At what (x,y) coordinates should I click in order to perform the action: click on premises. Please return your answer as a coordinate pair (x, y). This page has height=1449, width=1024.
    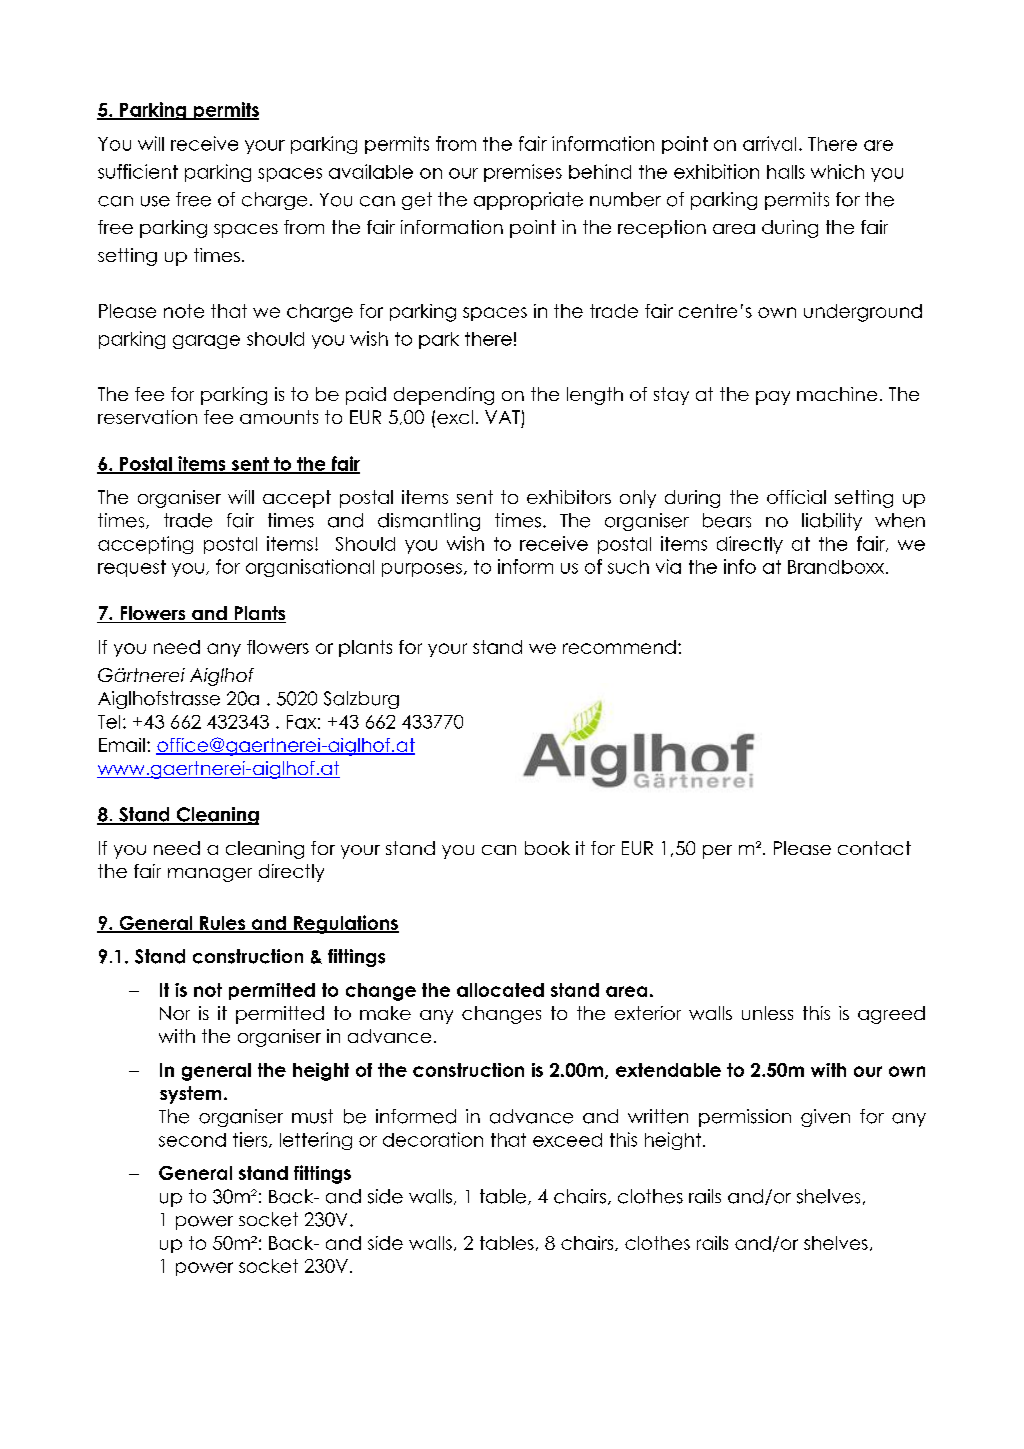
    Looking at the image, I should click on (523, 173).
